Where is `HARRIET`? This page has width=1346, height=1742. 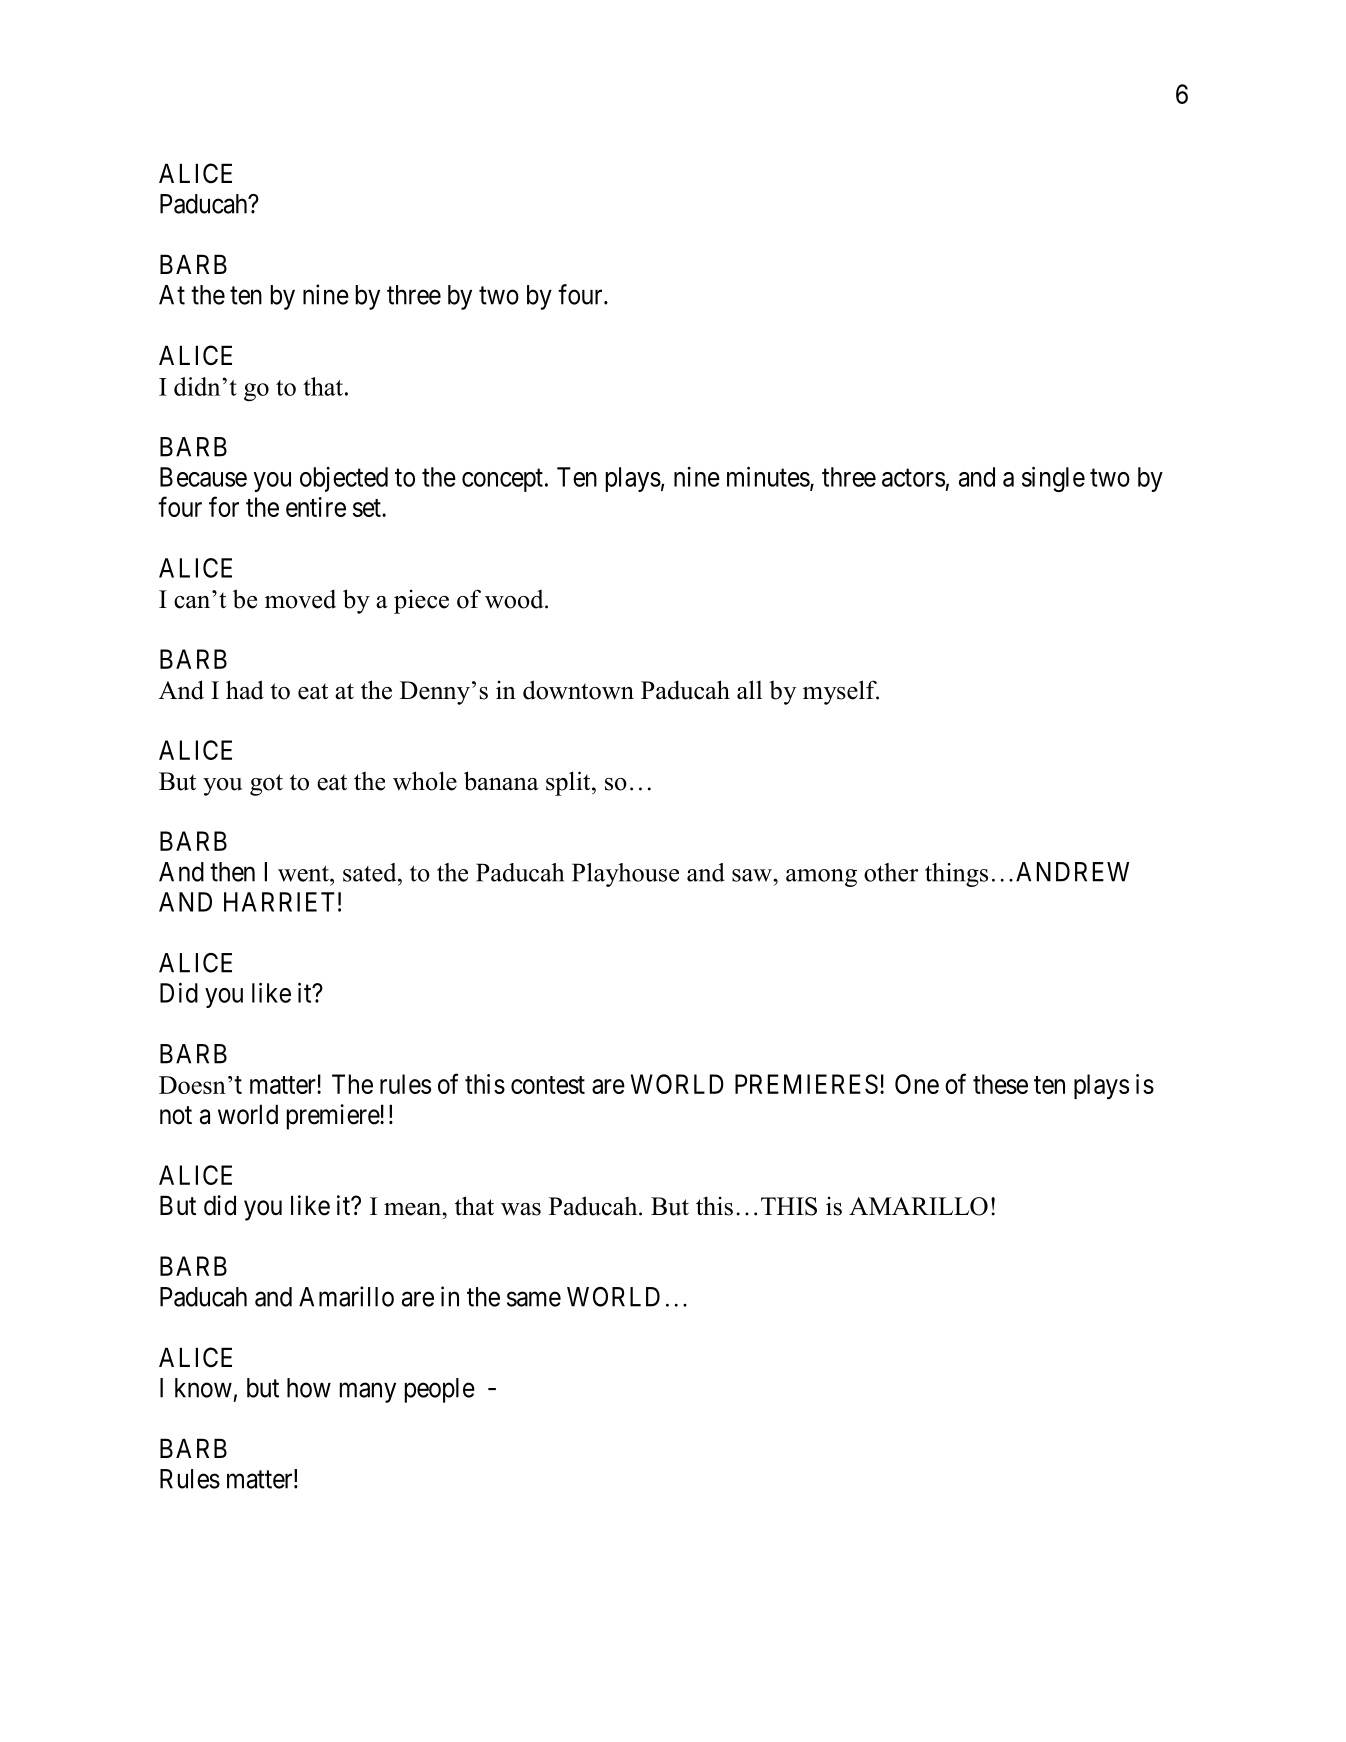 HARRIET is located at coordinates (279, 902).
